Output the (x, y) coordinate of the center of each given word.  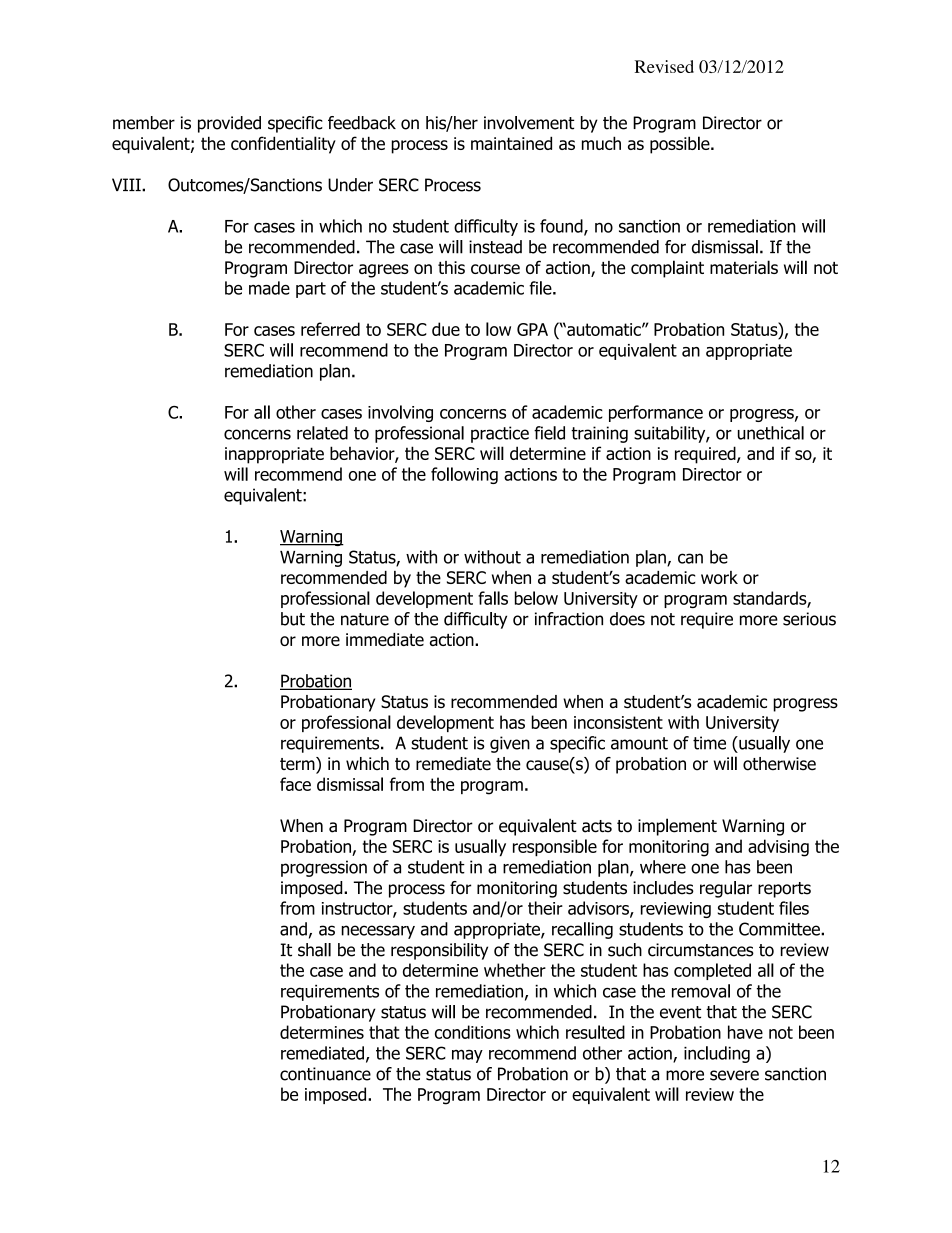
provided (229, 124)
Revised (664, 66)
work (719, 577)
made (269, 288)
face (295, 784)
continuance (325, 1074)
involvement (529, 123)
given (510, 744)
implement (677, 827)
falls (493, 598)
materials (744, 267)
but (293, 619)
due (446, 329)
